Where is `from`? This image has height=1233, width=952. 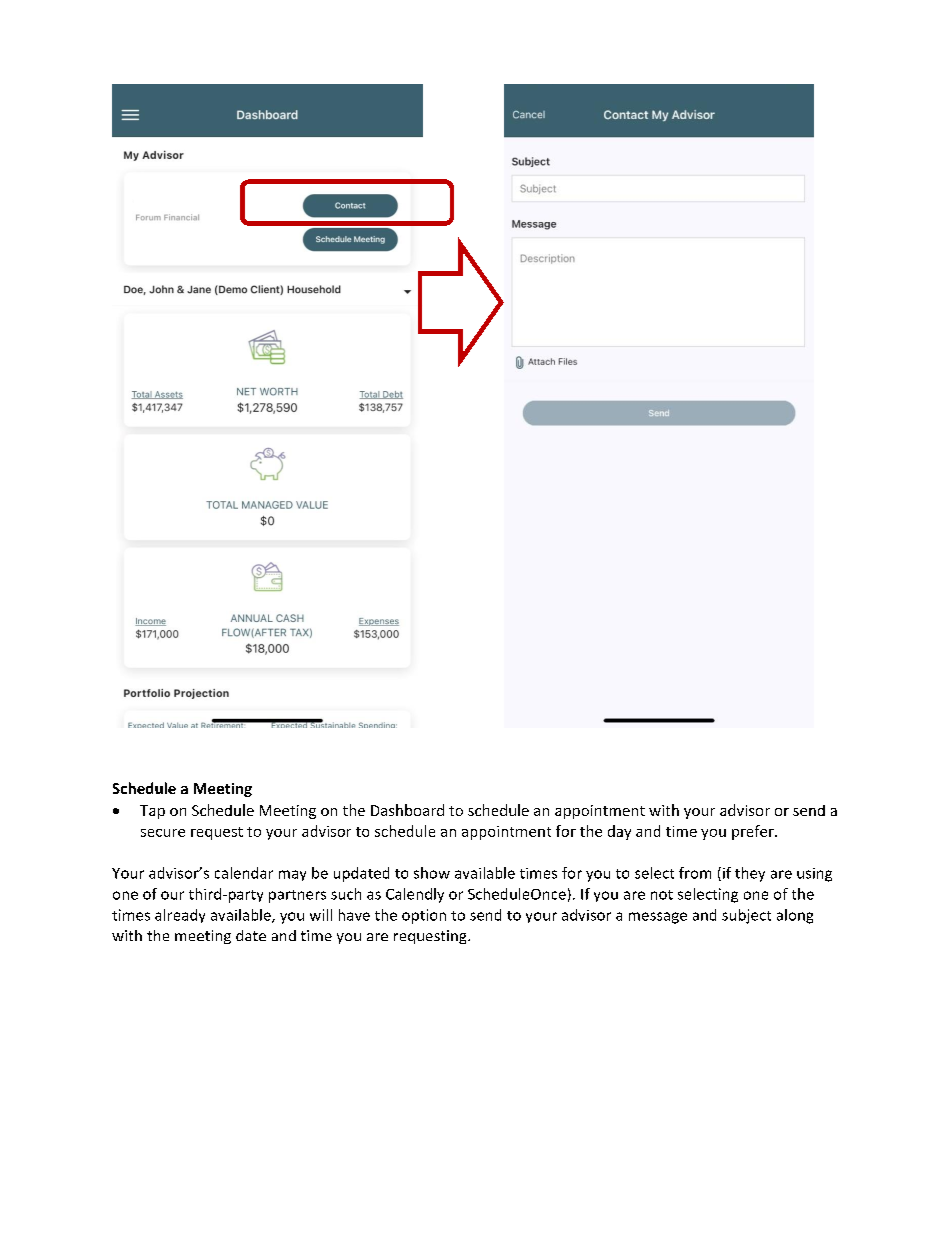
from is located at coordinates (695, 873).
